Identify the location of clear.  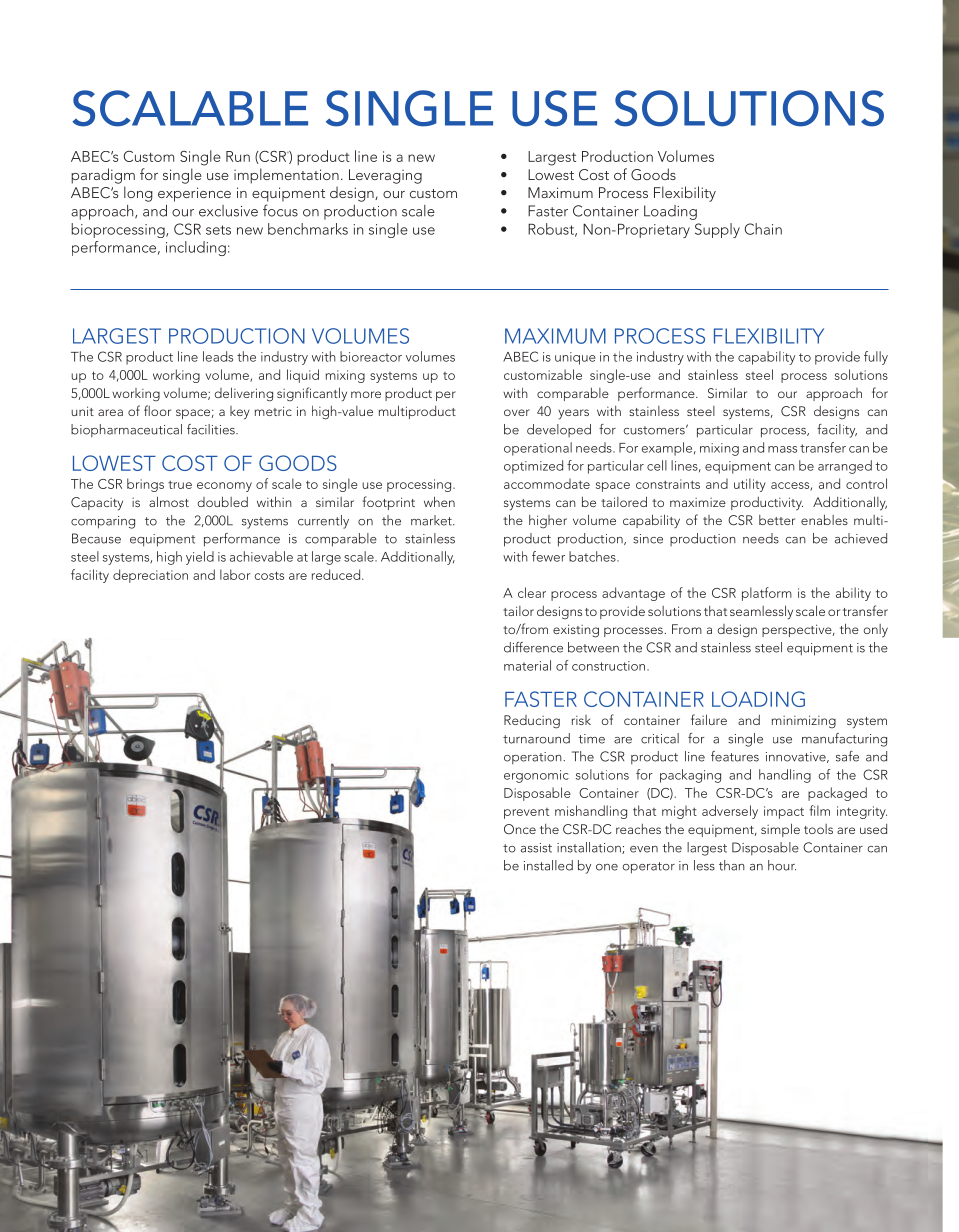
(532, 592).
